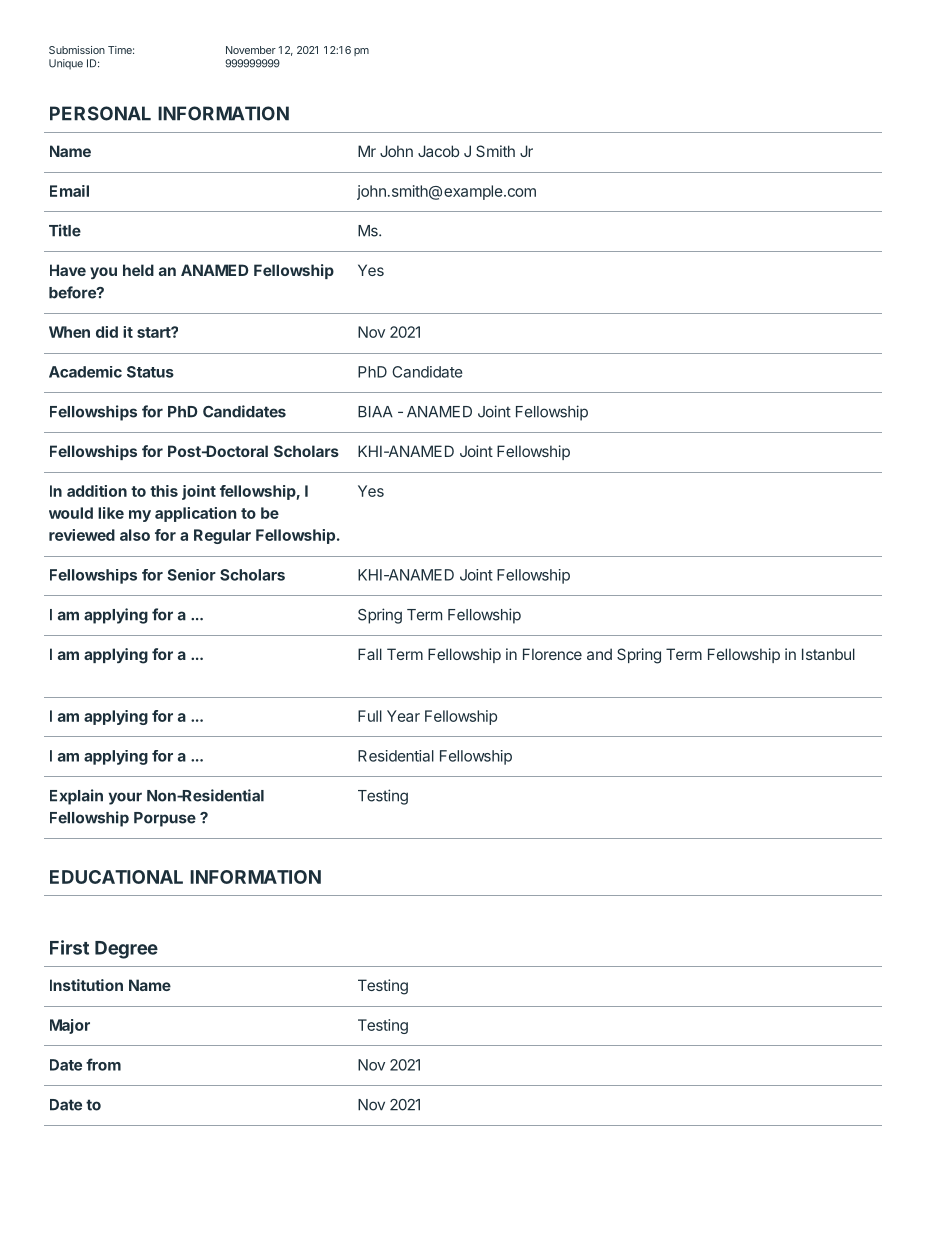 The width and height of the screenshot is (952, 1233). I want to click on from, so click(103, 1064).
